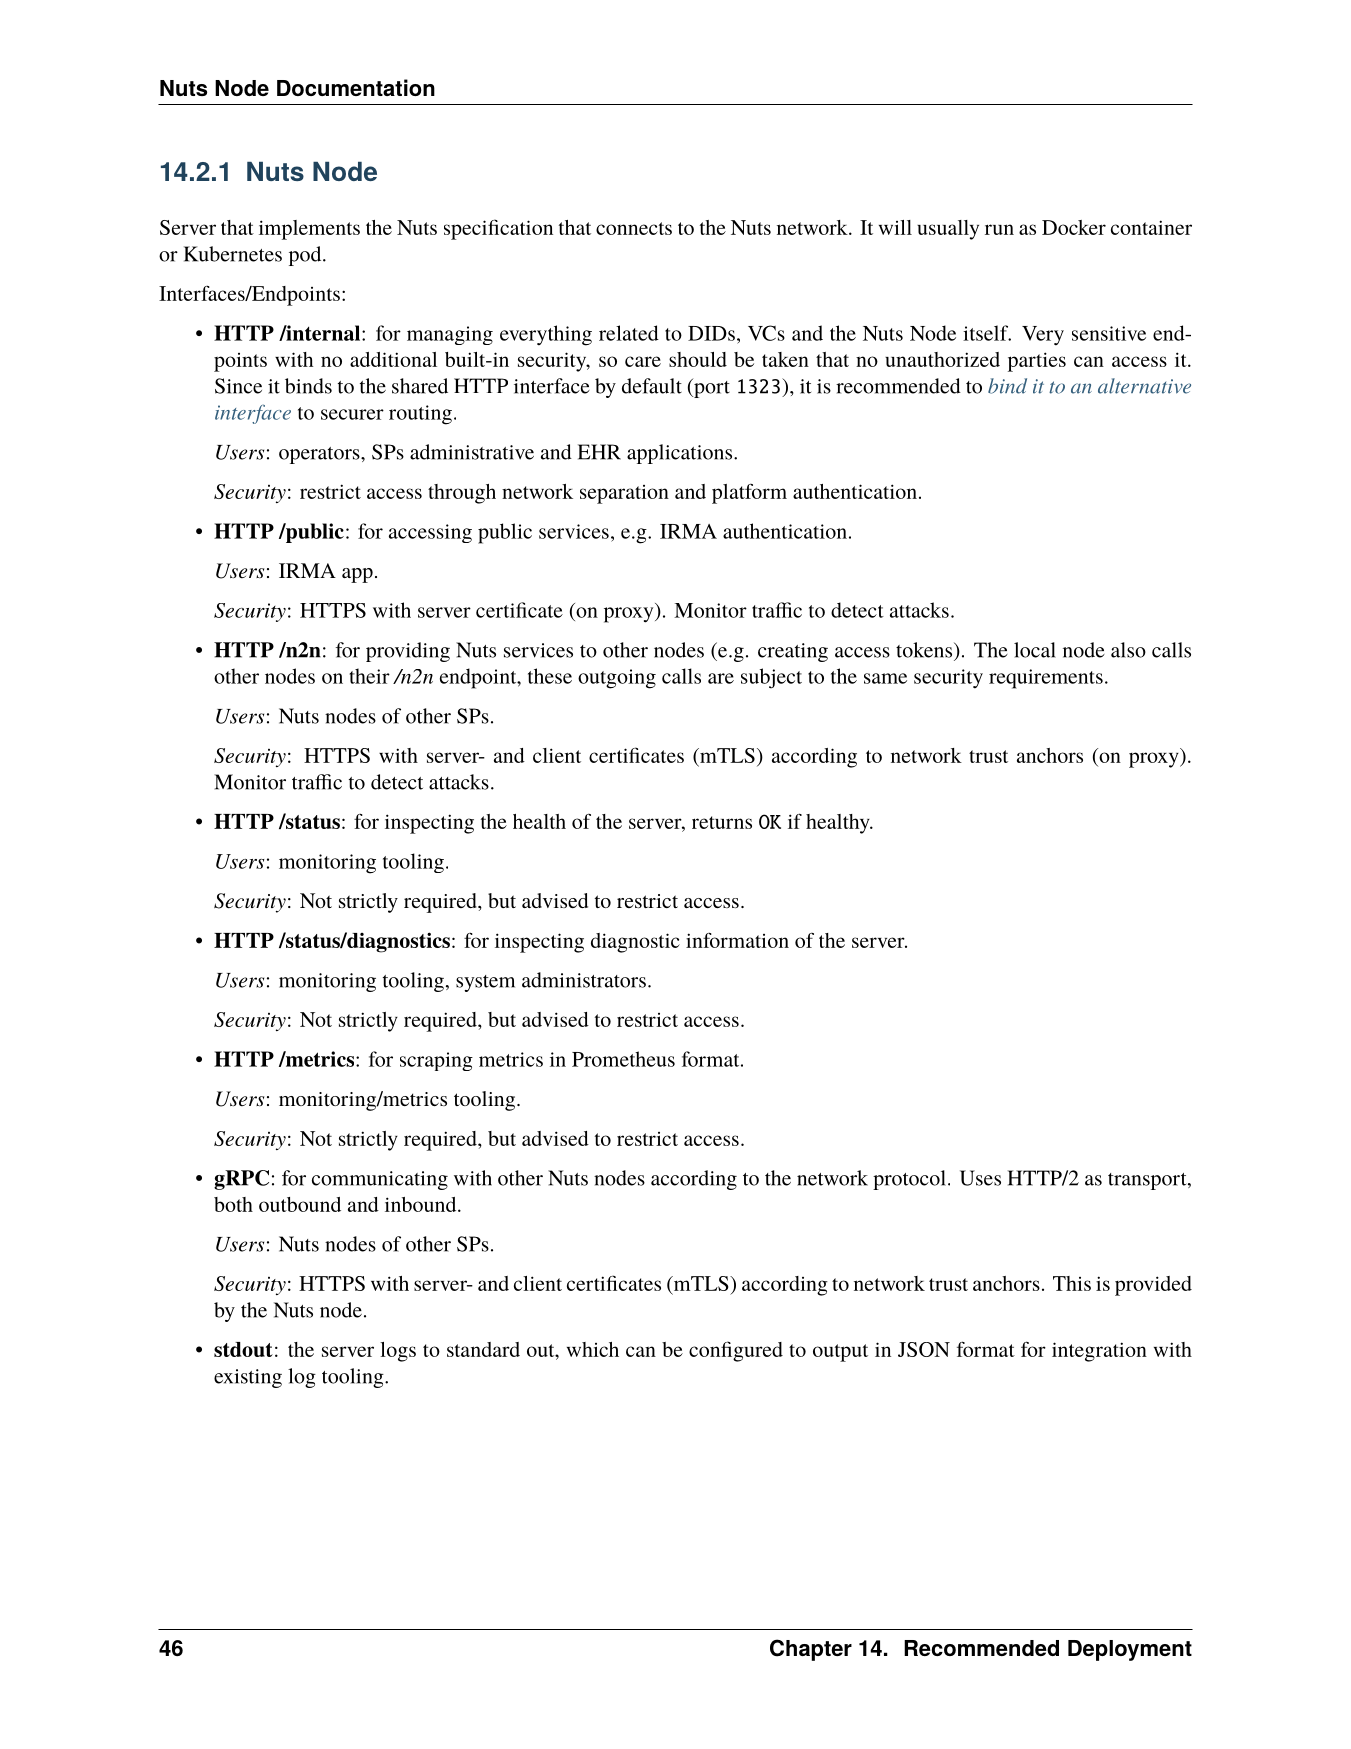 The image size is (1351, 1749). Describe the element at coordinates (248, 1378) in the screenshot. I see `existing` at that location.
